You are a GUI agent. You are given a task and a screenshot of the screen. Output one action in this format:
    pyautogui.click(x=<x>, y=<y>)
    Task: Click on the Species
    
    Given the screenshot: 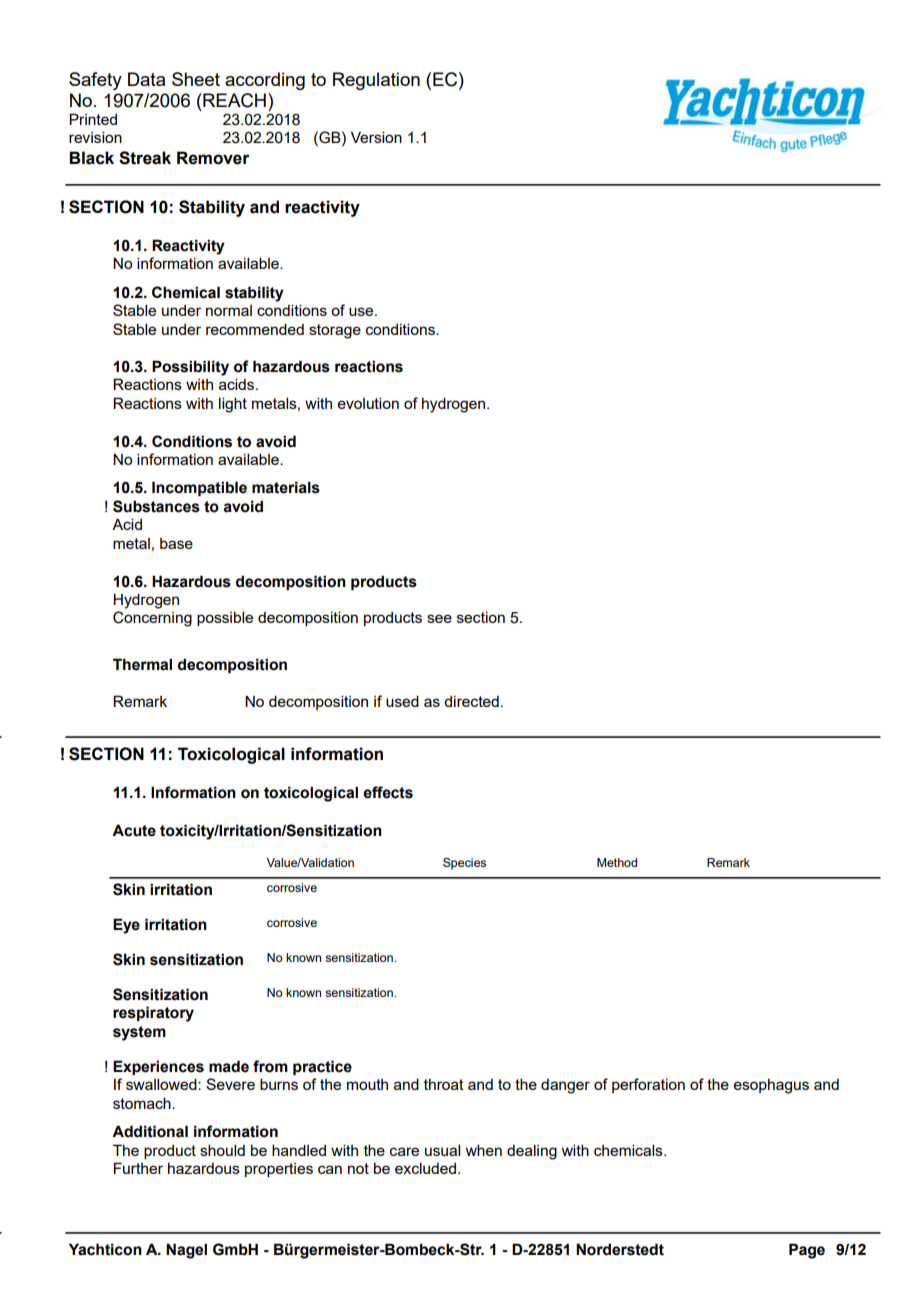 What is the action you would take?
    pyautogui.click(x=464, y=864)
